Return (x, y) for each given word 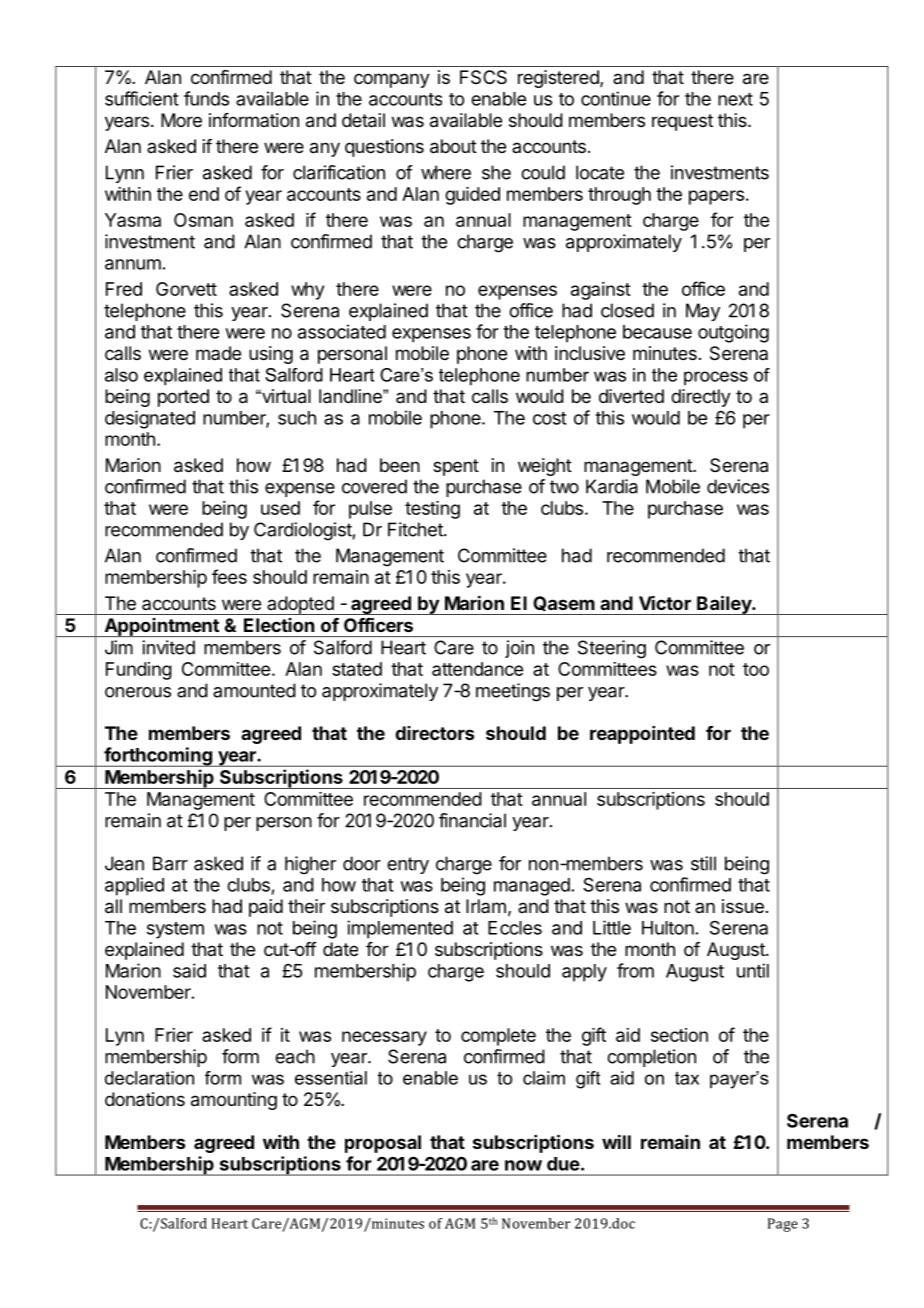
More (181, 120)
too (756, 669)
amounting (234, 1101)
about (453, 146)
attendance (477, 669)
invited (168, 647)
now (523, 1165)
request (682, 122)
